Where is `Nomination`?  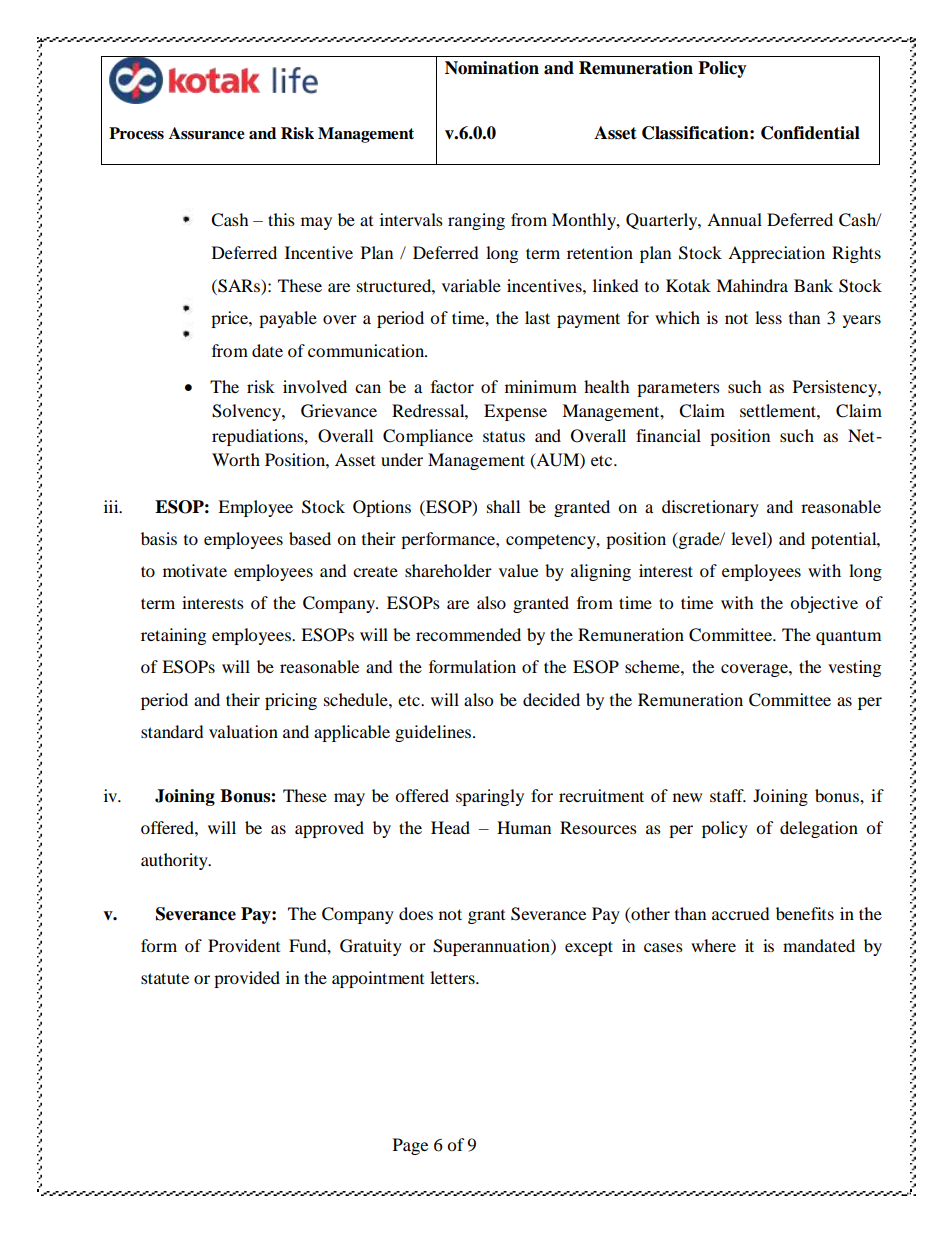
Nomination is located at coordinates (492, 68).
